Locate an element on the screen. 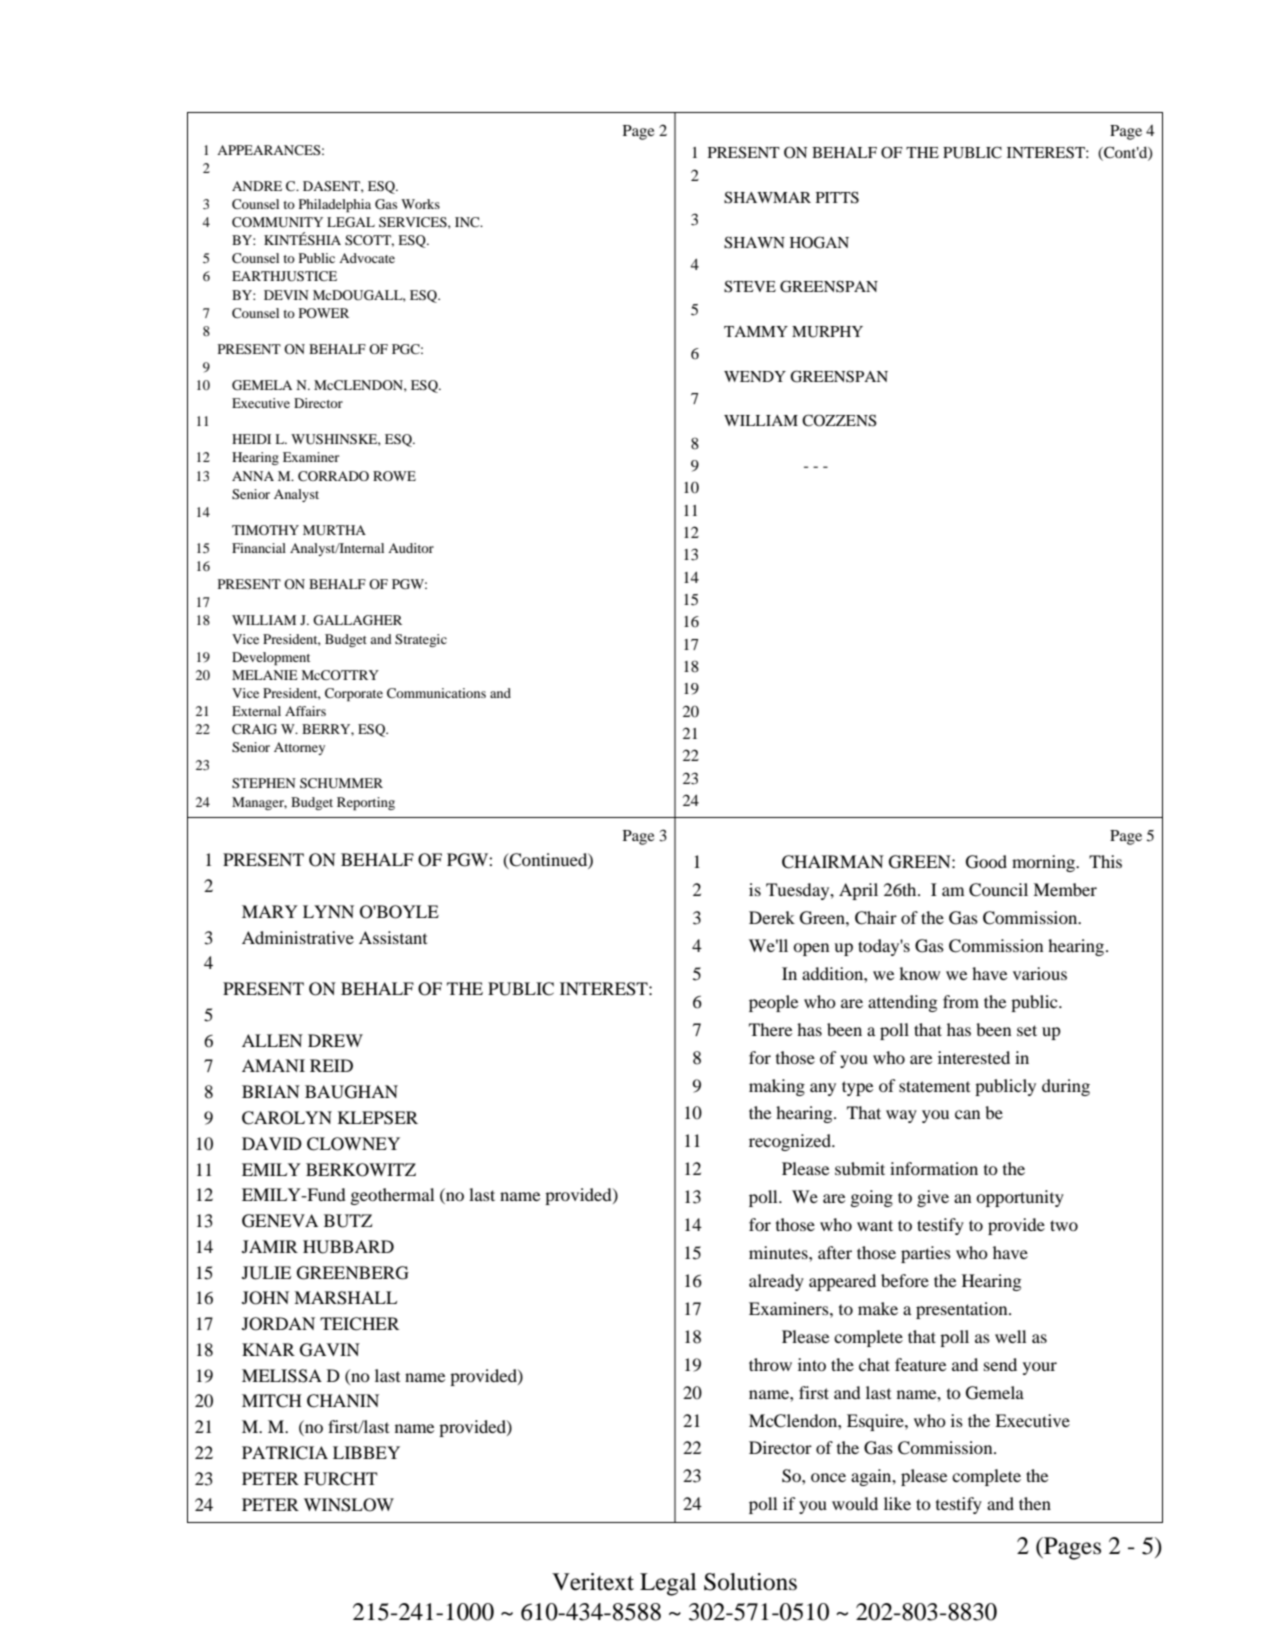 Image resolution: width=1275 pixels, height=1650 pixels. Council is located at coordinates (998, 890).
